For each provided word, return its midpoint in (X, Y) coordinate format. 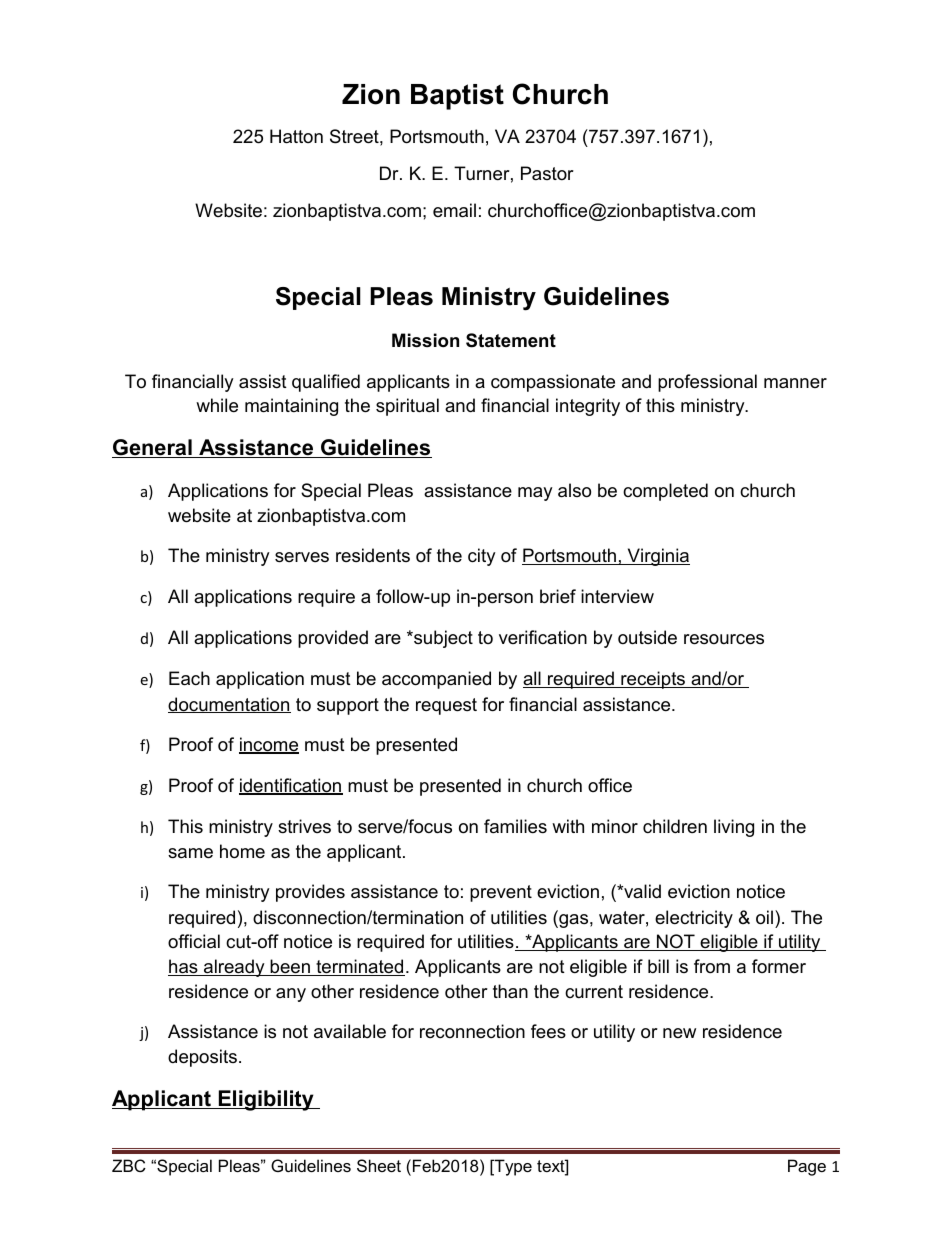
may (535, 494)
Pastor (547, 173)
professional (707, 383)
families (515, 826)
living (734, 828)
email (454, 210)
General (153, 448)
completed (665, 492)
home (242, 851)
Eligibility (266, 1100)
